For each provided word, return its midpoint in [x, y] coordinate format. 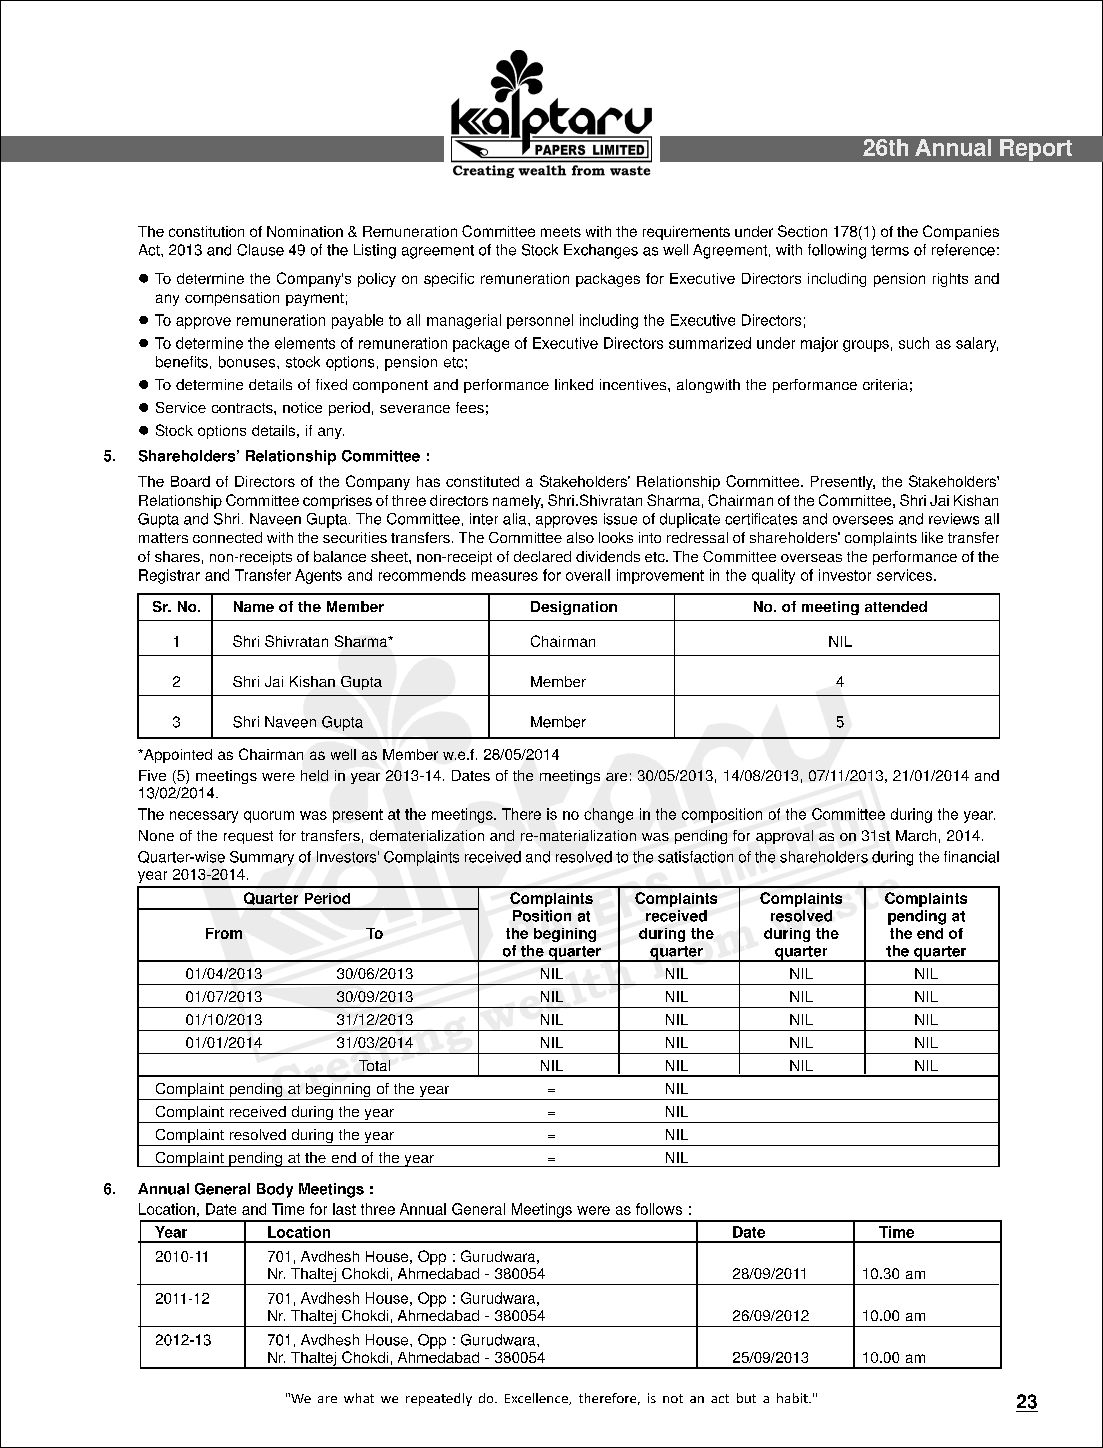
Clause [260, 250]
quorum [269, 817]
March [916, 835]
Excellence [537, 1399]
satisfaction [695, 857]
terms [890, 250]
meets [561, 232]
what [359, 1398]
